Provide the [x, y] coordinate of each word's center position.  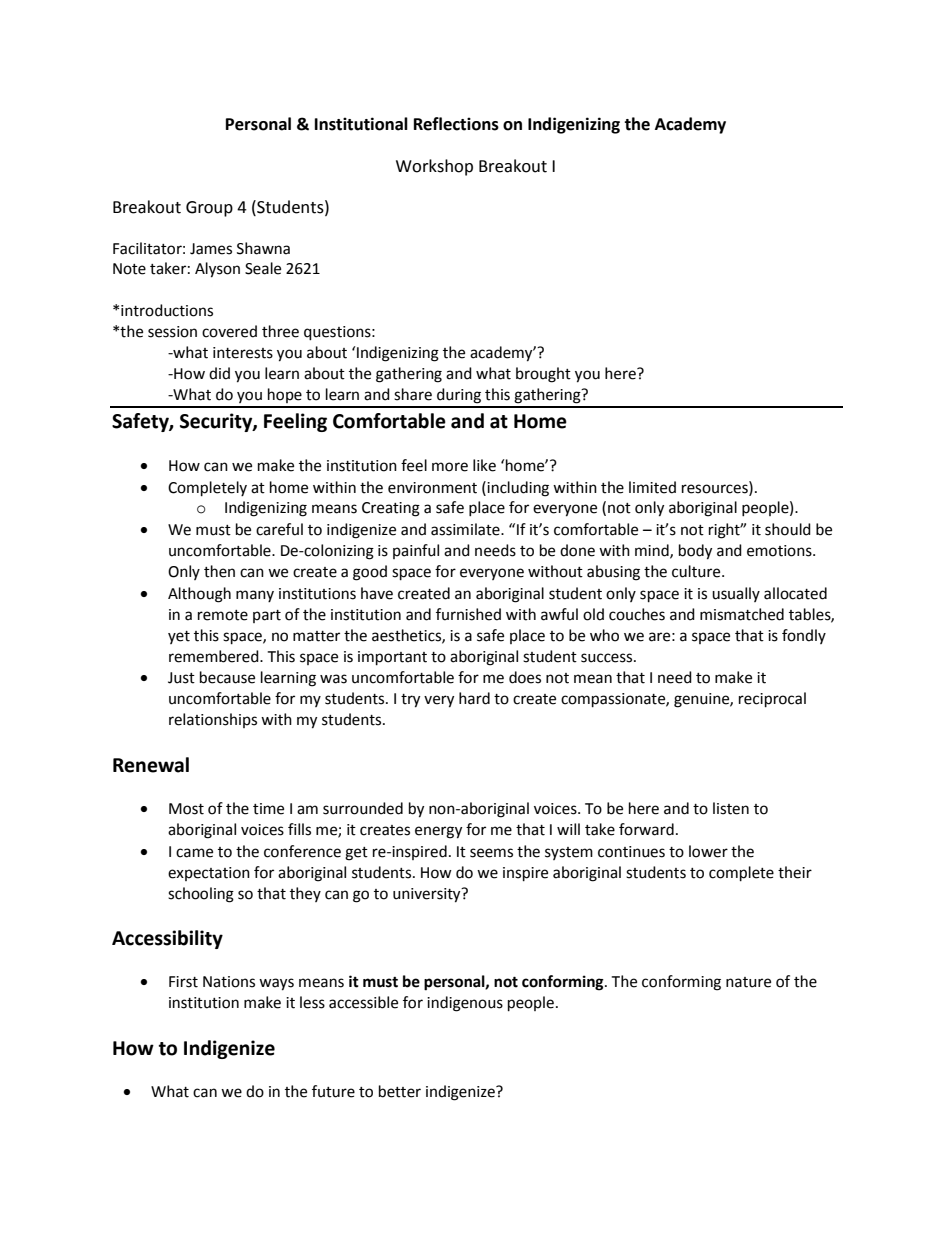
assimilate [466, 529]
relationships [213, 720]
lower [708, 851]
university [428, 895]
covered [229, 331]
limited [652, 487]
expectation [209, 874]
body [695, 552]
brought [543, 375]
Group [209, 209]
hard [474, 698]
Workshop [434, 167]
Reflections [456, 124]
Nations [229, 982]
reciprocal [772, 700]
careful [279, 529]
